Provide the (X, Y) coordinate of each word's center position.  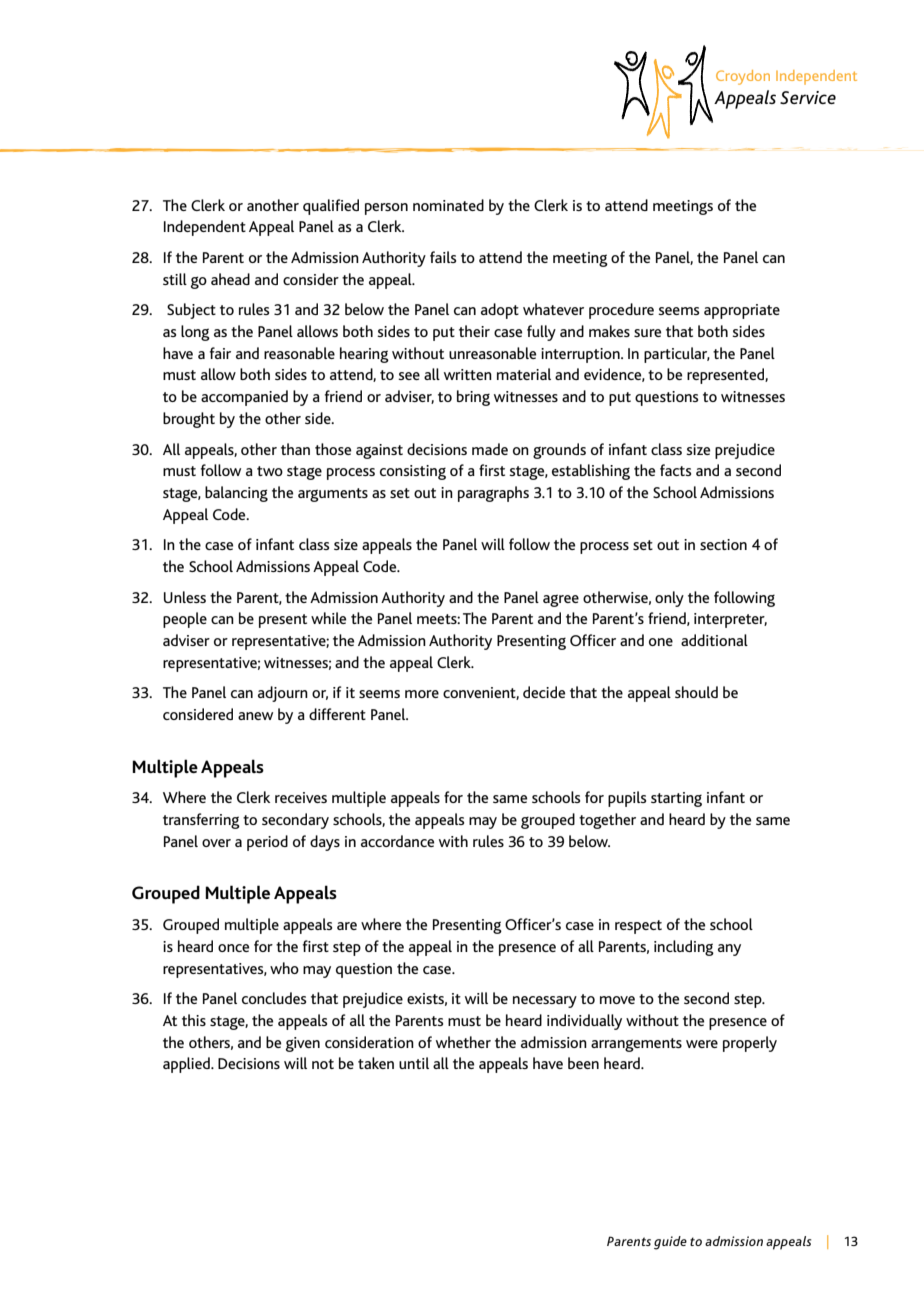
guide (670, 1243)
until (414, 1063)
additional (714, 640)
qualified (331, 207)
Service (808, 97)
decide (544, 692)
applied (187, 1065)
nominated (448, 205)
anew (255, 716)
